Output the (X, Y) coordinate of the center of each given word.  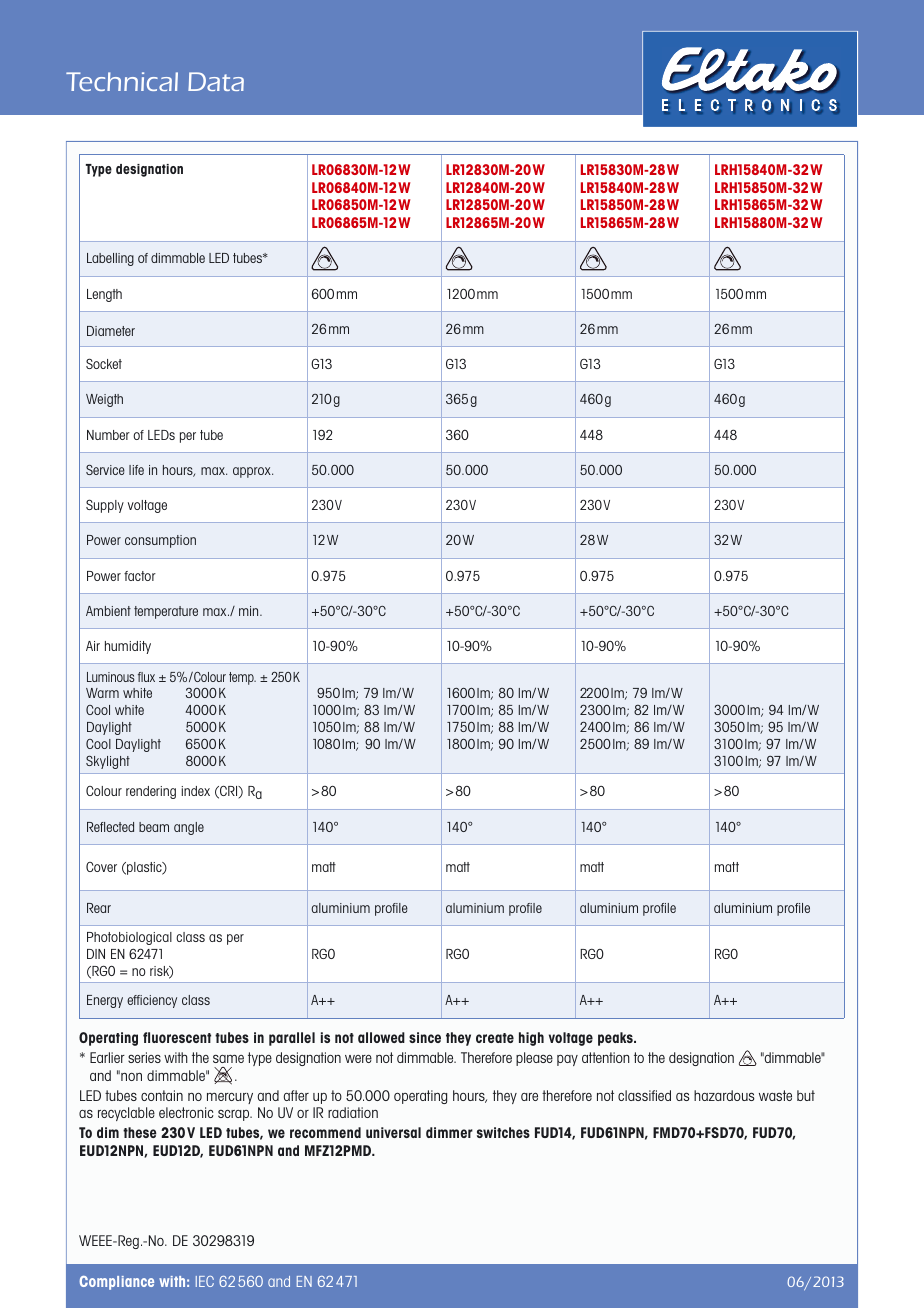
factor (140, 576)
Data (216, 81)
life (136, 470)
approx (253, 472)
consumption (160, 541)
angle (189, 828)
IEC (205, 1281)
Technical (122, 81)
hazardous (724, 1095)
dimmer (449, 1132)
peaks (616, 1039)
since (425, 1037)
